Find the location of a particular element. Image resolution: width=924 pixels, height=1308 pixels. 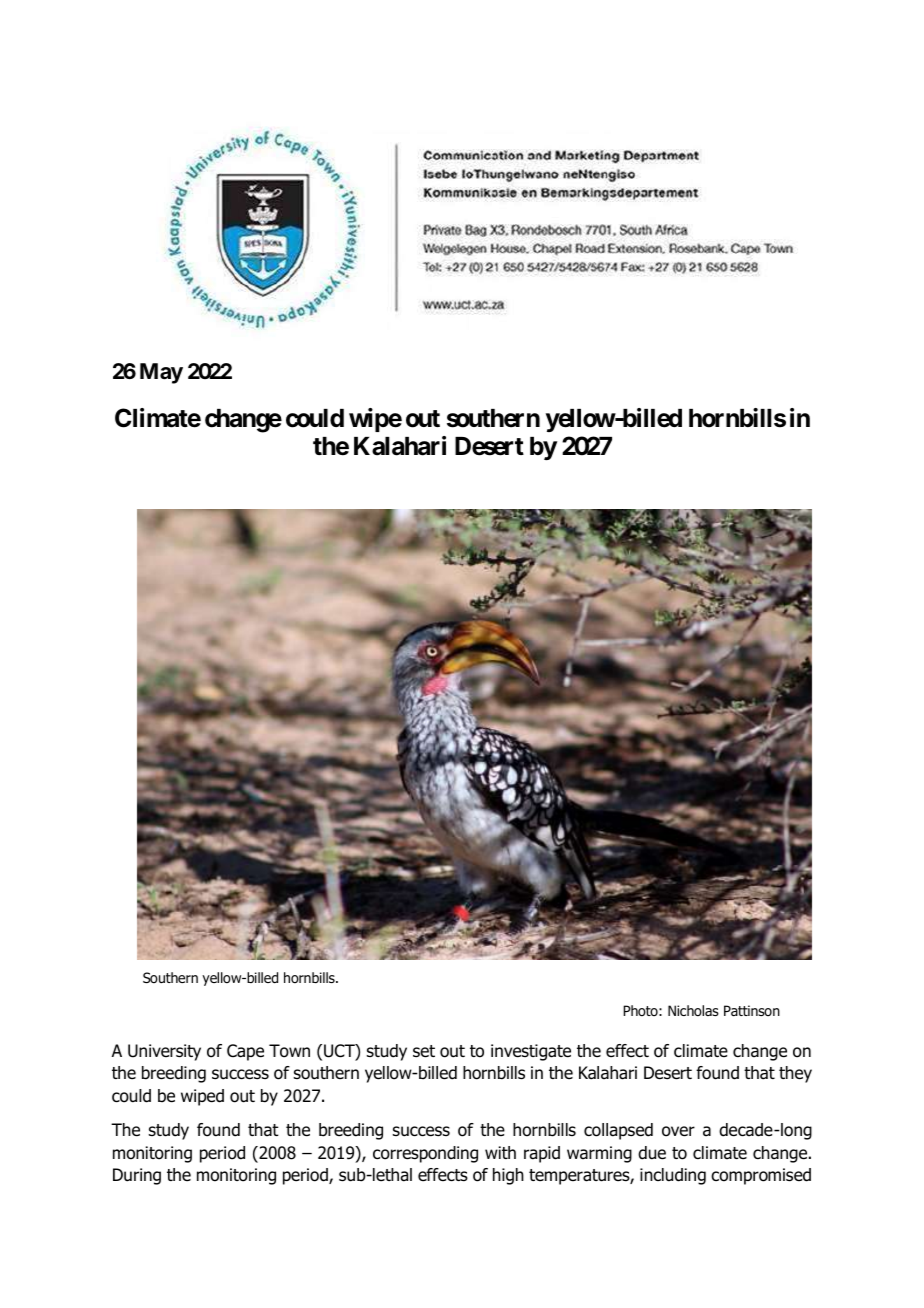

Cape is located at coordinates (245, 1052).
